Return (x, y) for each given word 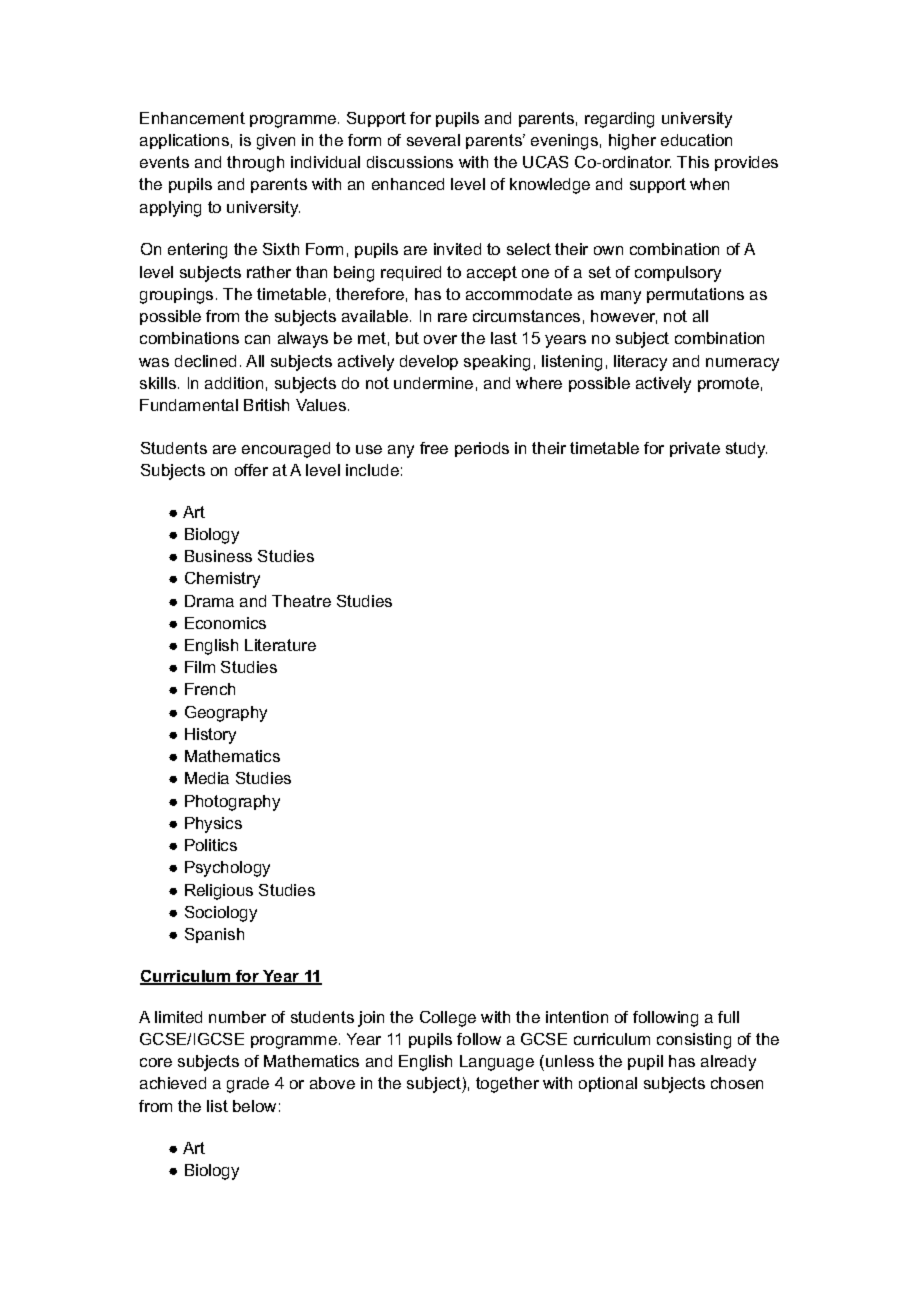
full (728, 1017)
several (433, 140)
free (434, 448)
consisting (694, 1041)
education (696, 140)
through (255, 164)
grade (248, 1085)
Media (207, 778)
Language (497, 1063)
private (695, 449)
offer (251, 470)
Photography (232, 803)
